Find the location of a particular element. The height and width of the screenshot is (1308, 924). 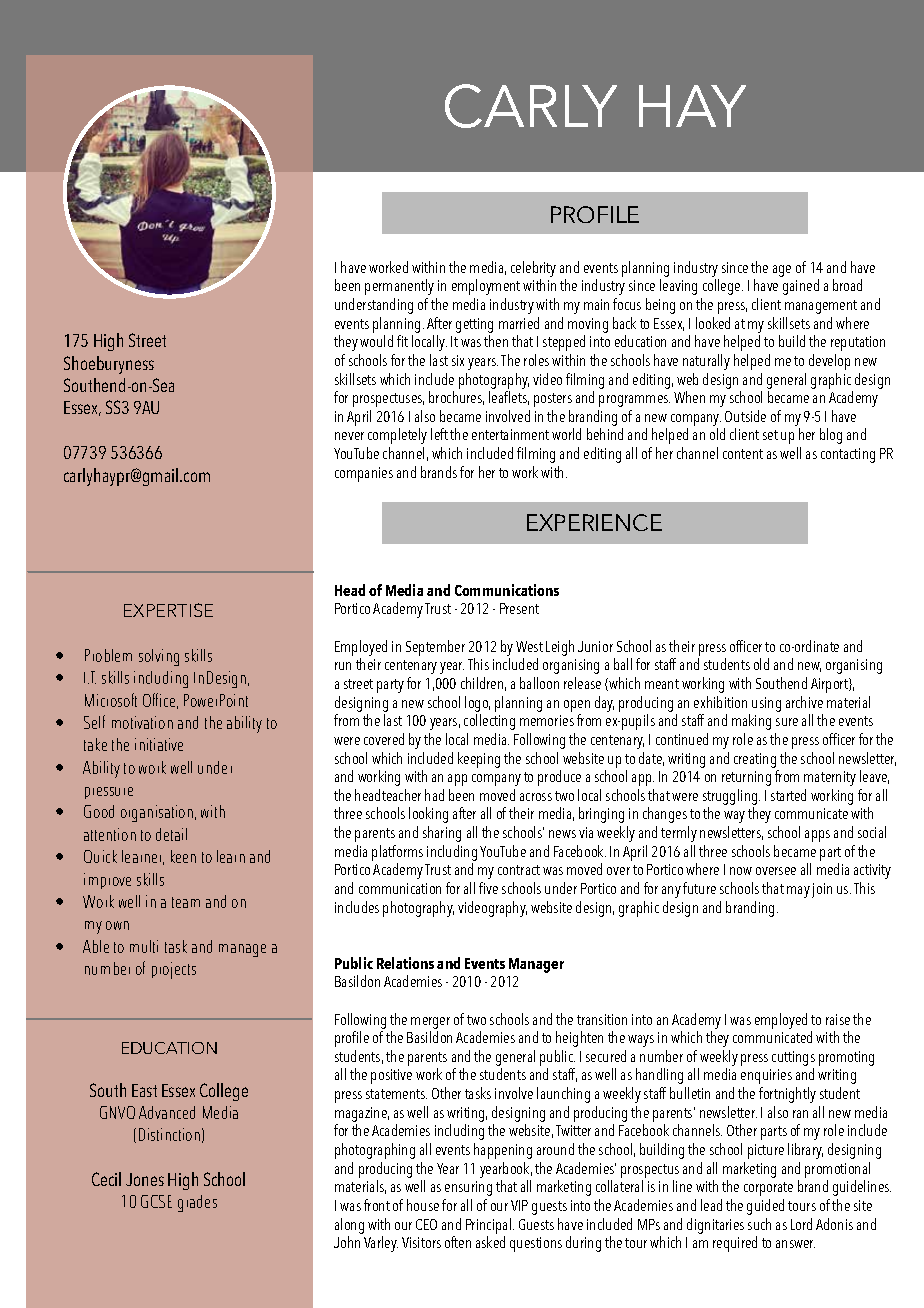

team is located at coordinates (186, 902).
